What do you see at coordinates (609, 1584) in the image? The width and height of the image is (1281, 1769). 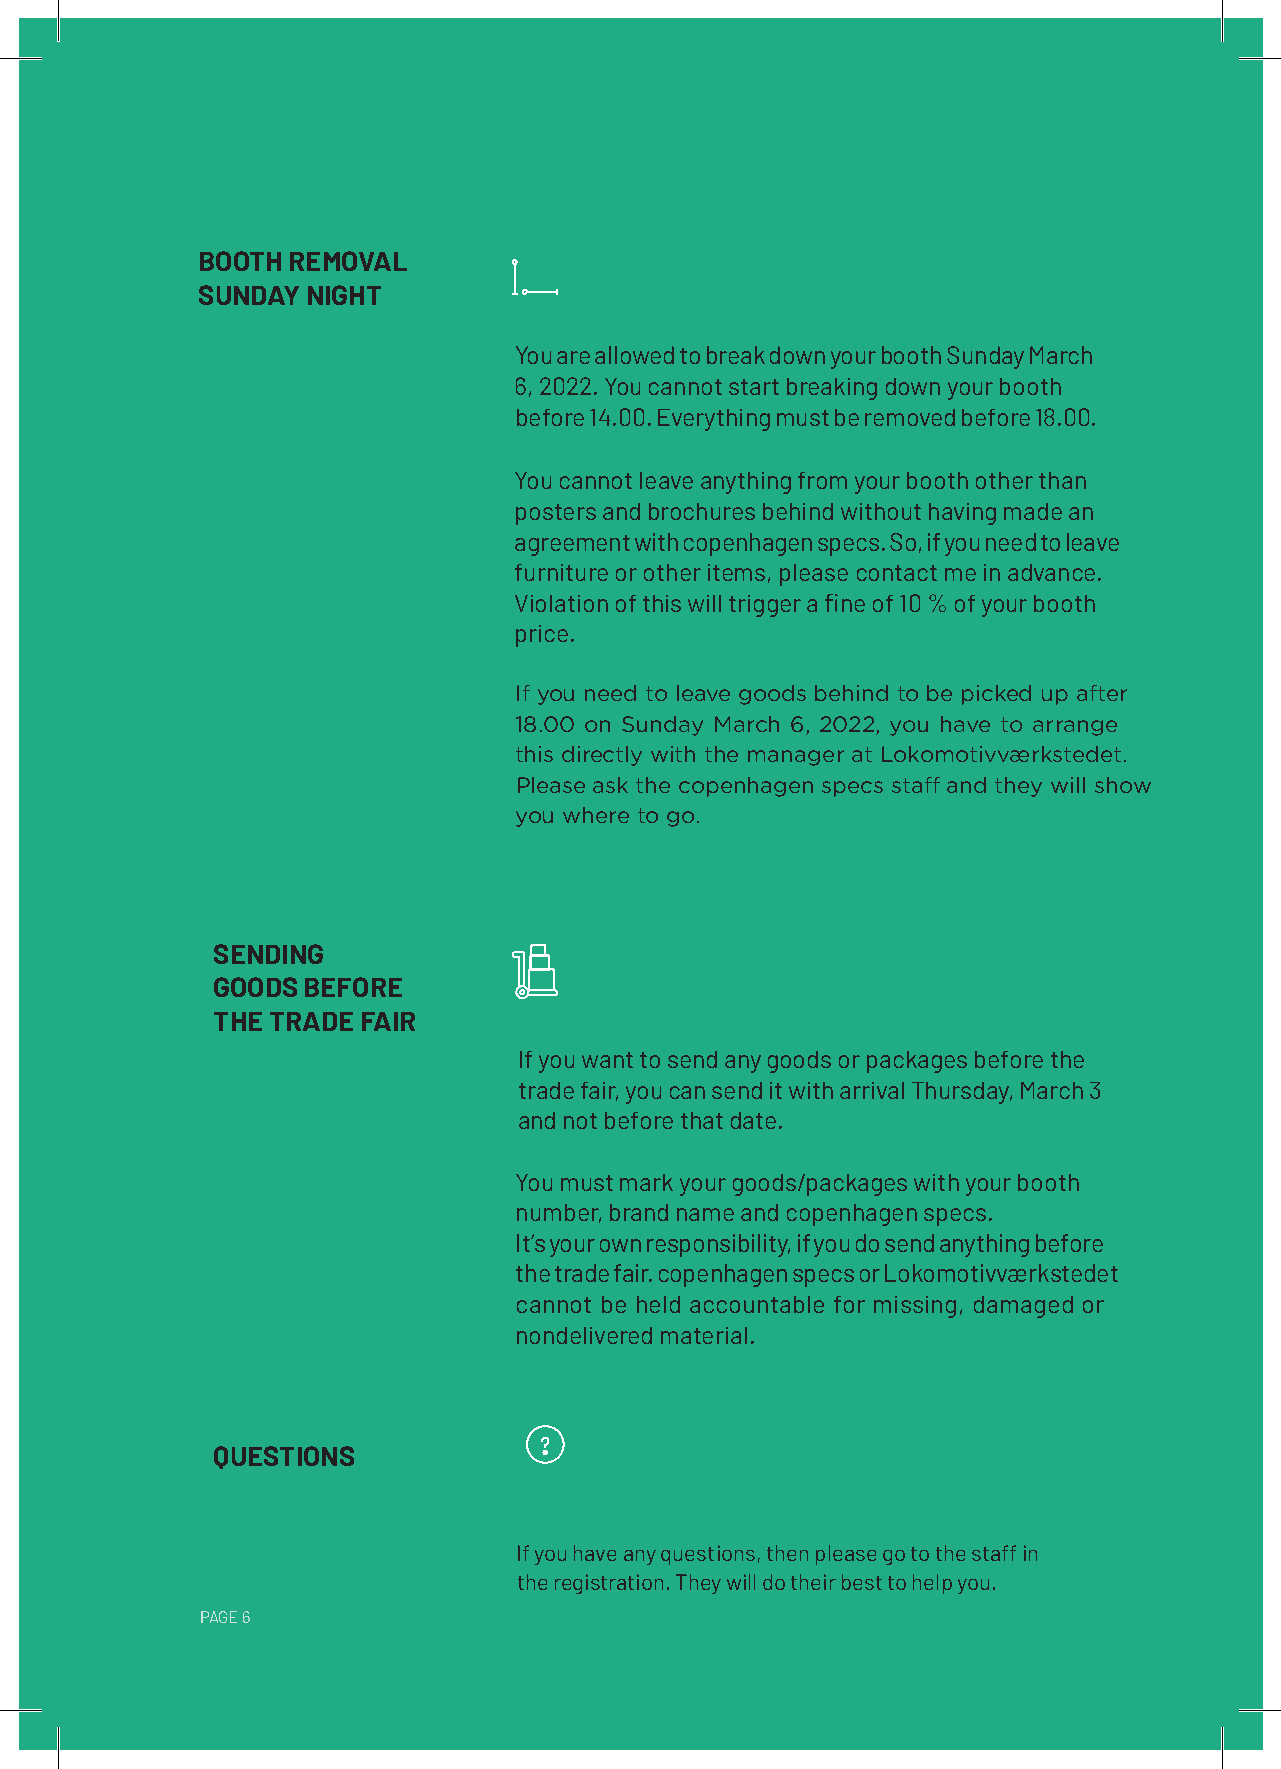 I see `registration` at bounding box center [609, 1584].
